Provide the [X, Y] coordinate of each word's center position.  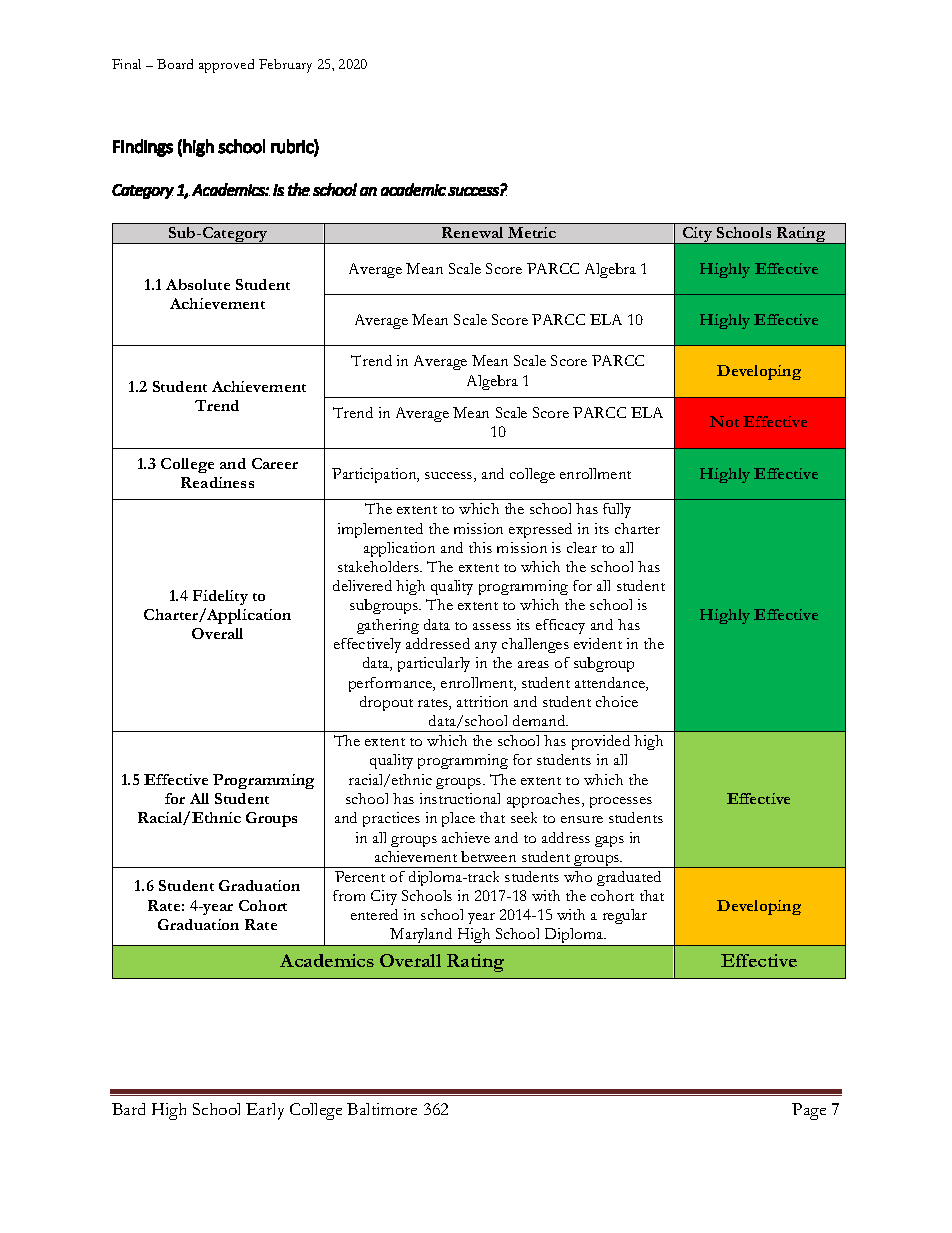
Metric [532, 232]
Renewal [472, 232]
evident [598, 643]
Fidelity [220, 597]
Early [265, 1111]
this [480, 547]
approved [226, 66]
